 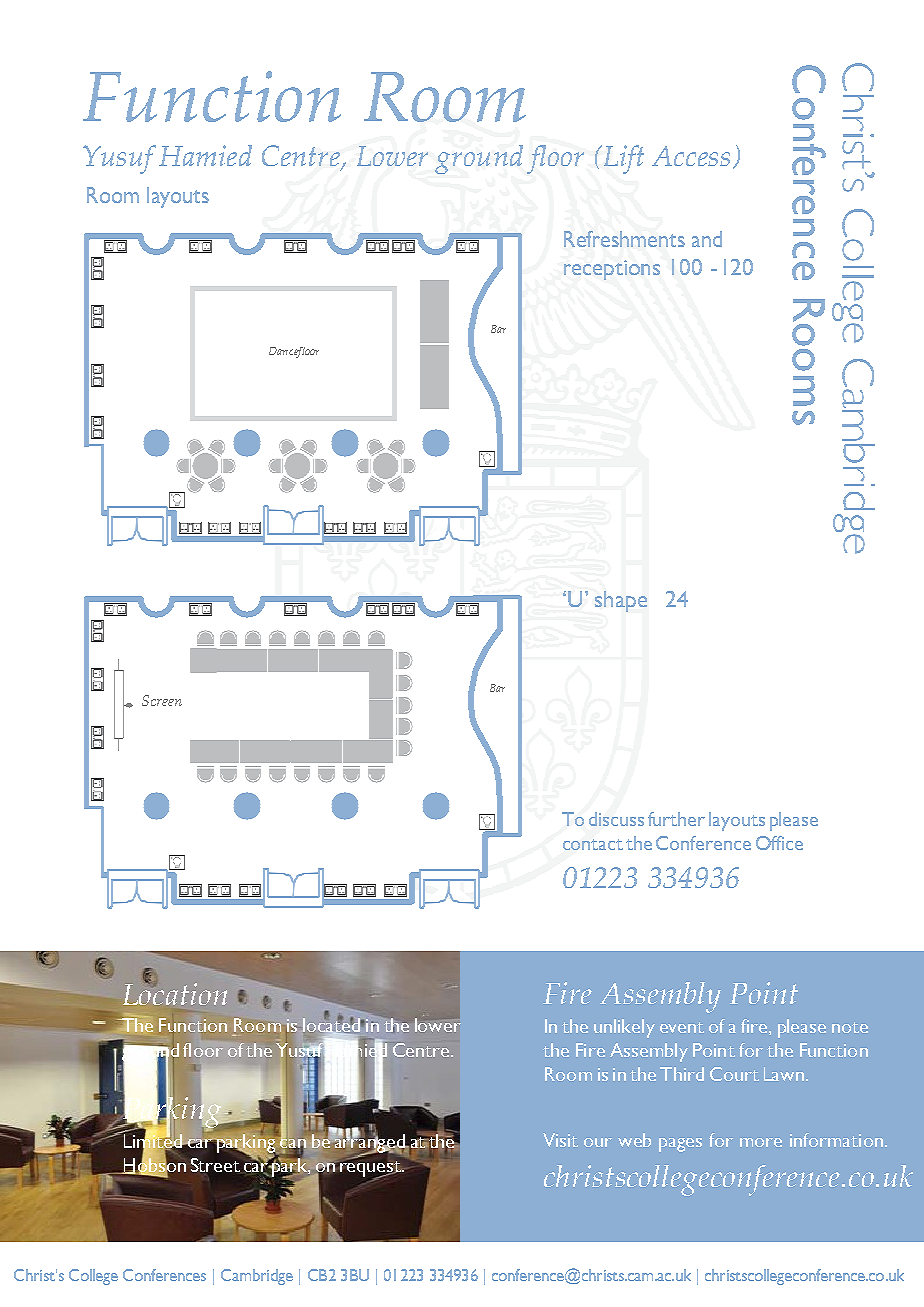 I want to click on Visit, so click(x=560, y=1140).
